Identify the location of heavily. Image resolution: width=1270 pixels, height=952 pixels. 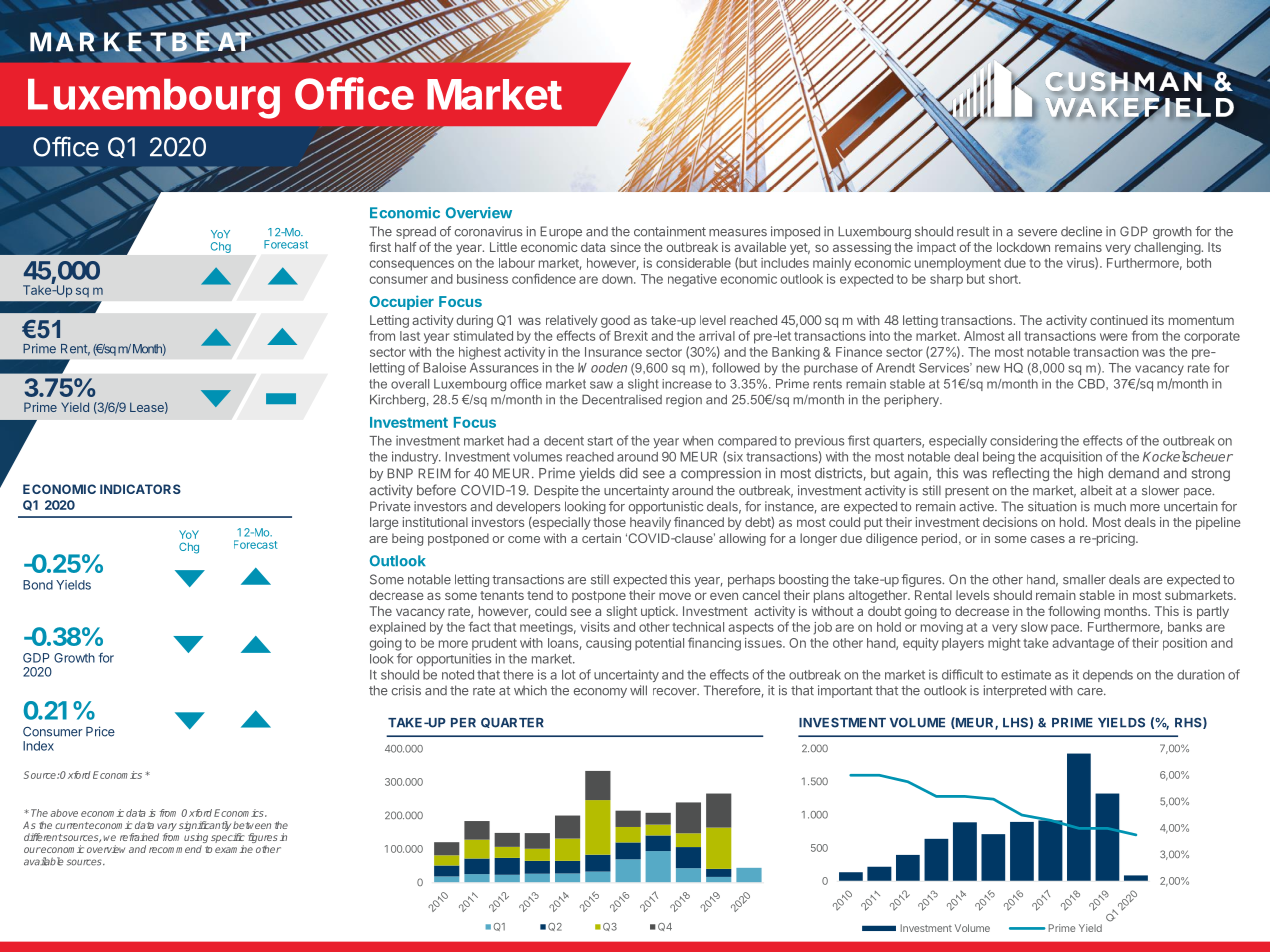
(650, 523).
